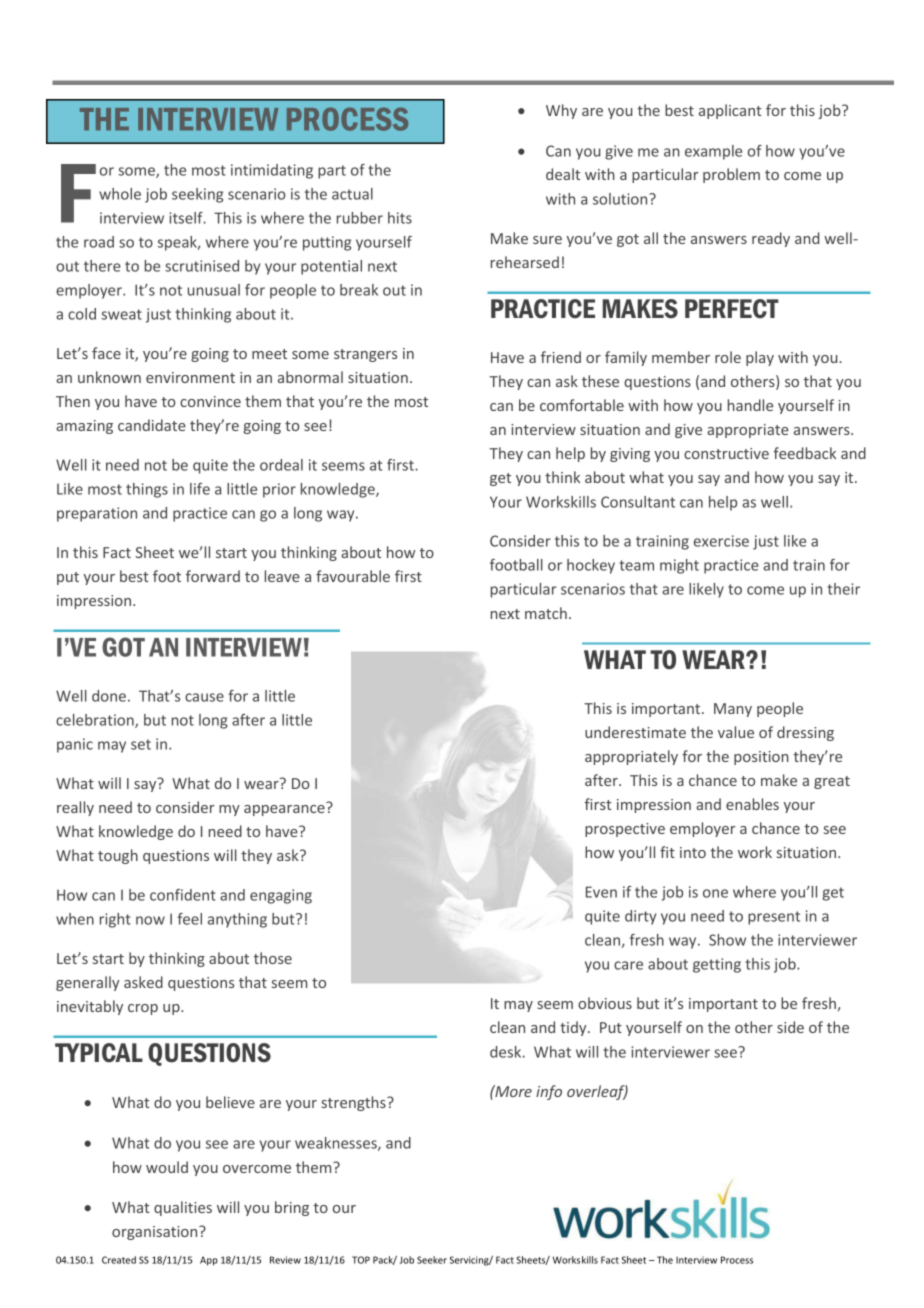 Image resolution: width=924 pixels, height=1308 pixels. I want to click on Many, so click(733, 710).
